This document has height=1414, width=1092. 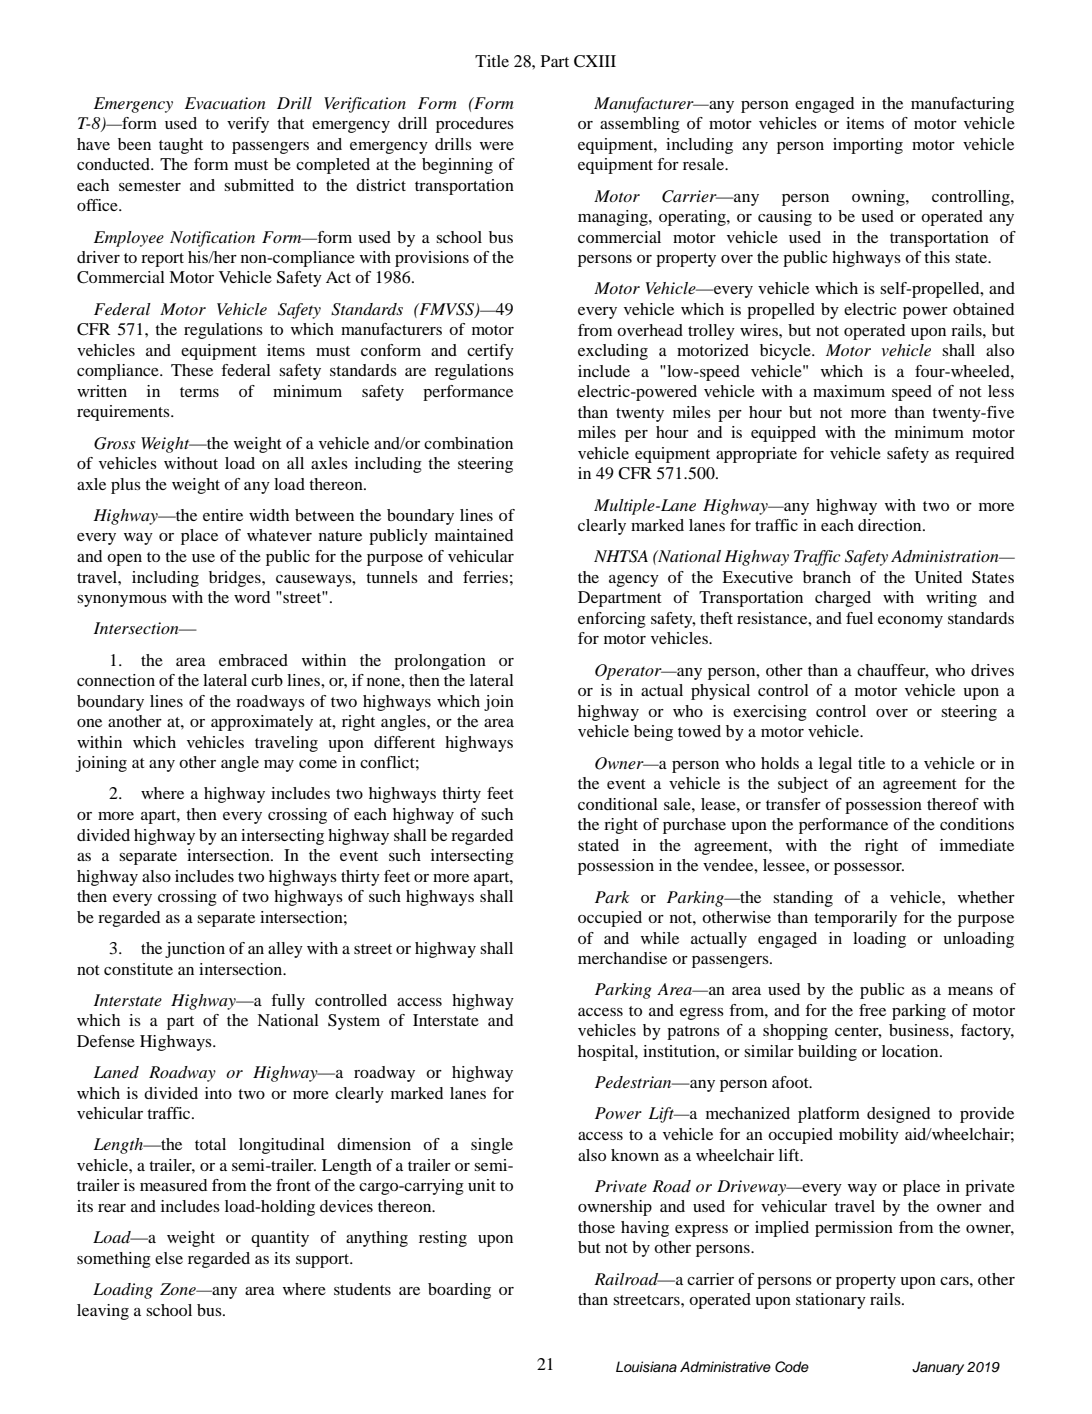 I want to click on combination, so click(x=468, y=443).
